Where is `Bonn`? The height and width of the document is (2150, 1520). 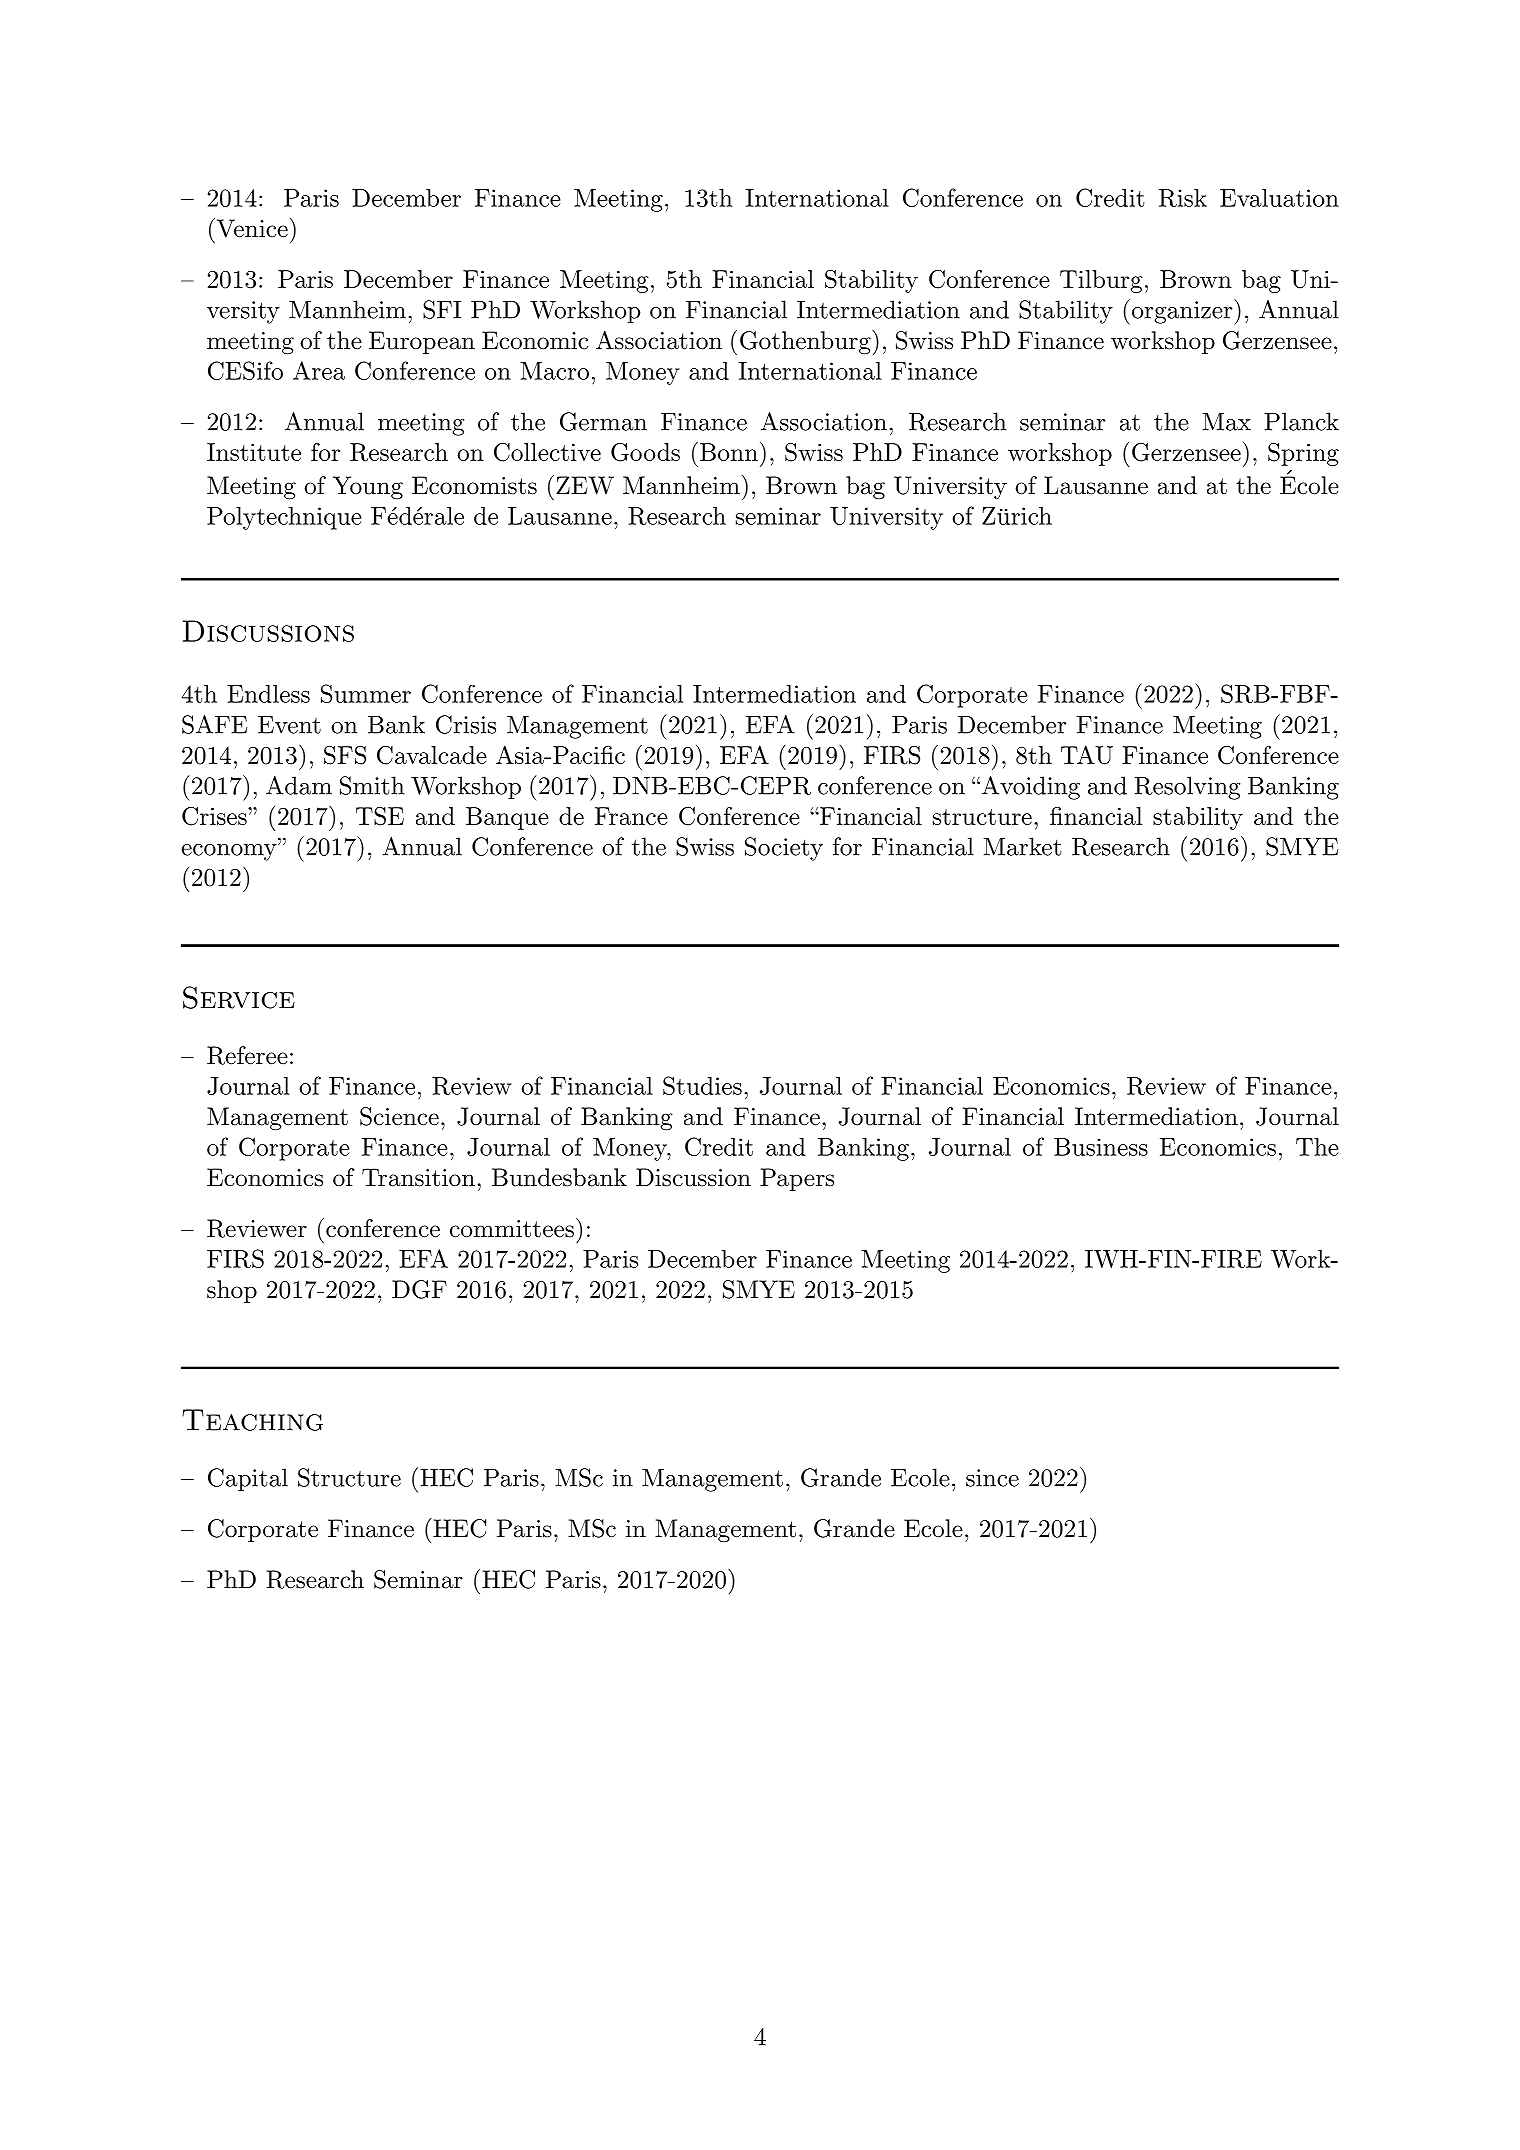
Bonn is located at coordinates (727, 451).
